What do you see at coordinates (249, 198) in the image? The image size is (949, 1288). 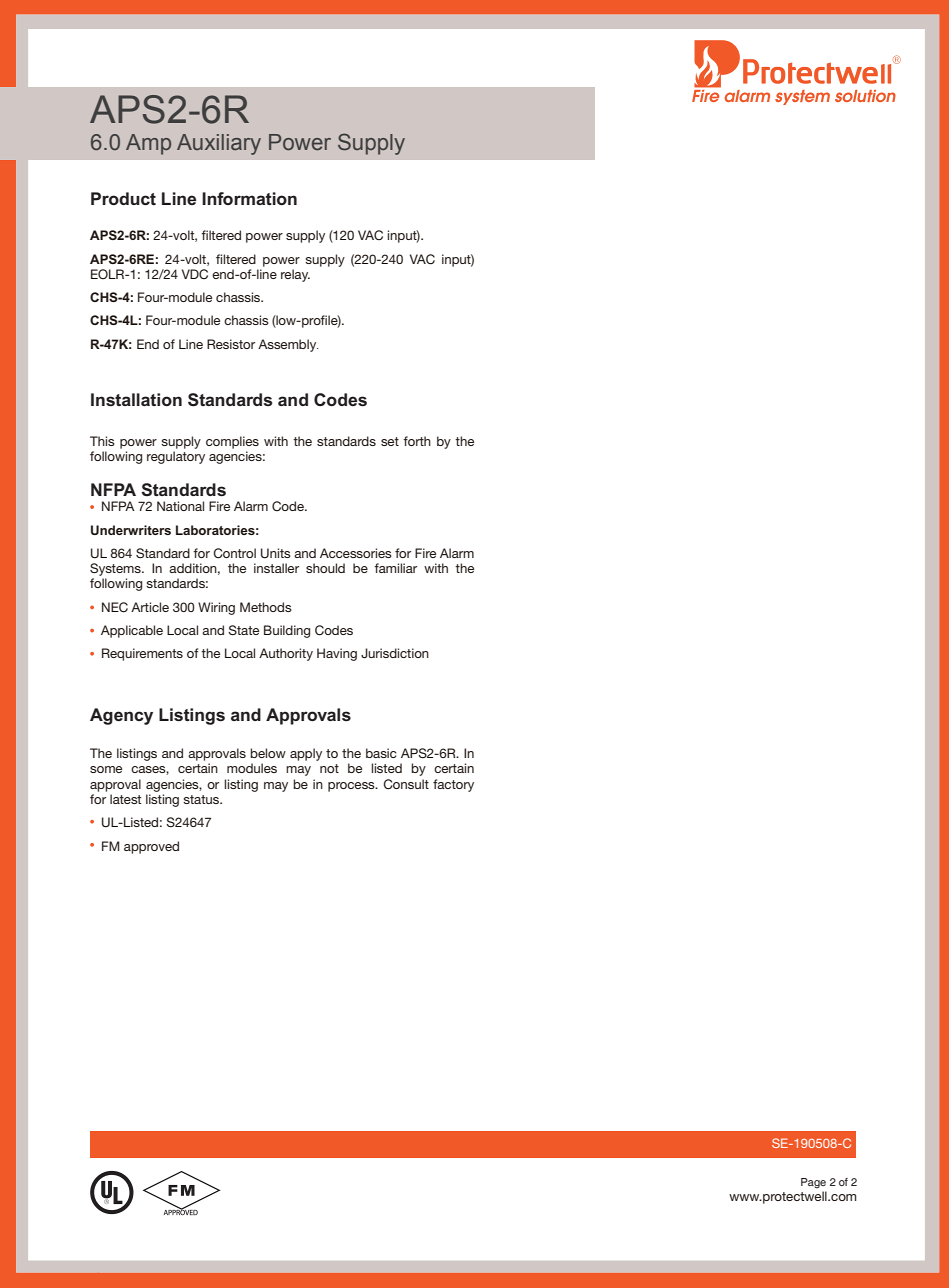 I see `Information` at bounding box center [249, 198].
